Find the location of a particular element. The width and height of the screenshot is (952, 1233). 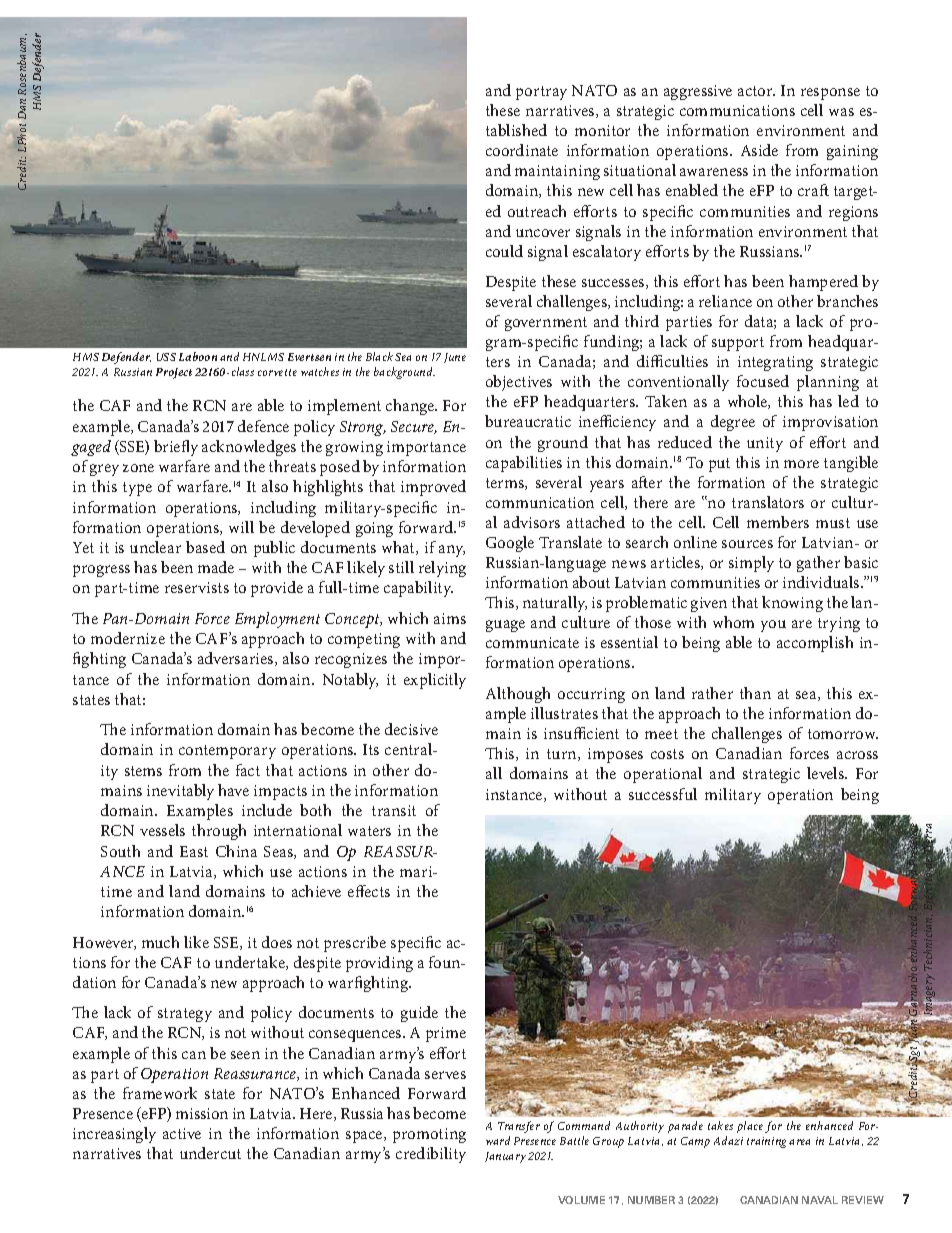

much is located at coordinates (160, 942).
